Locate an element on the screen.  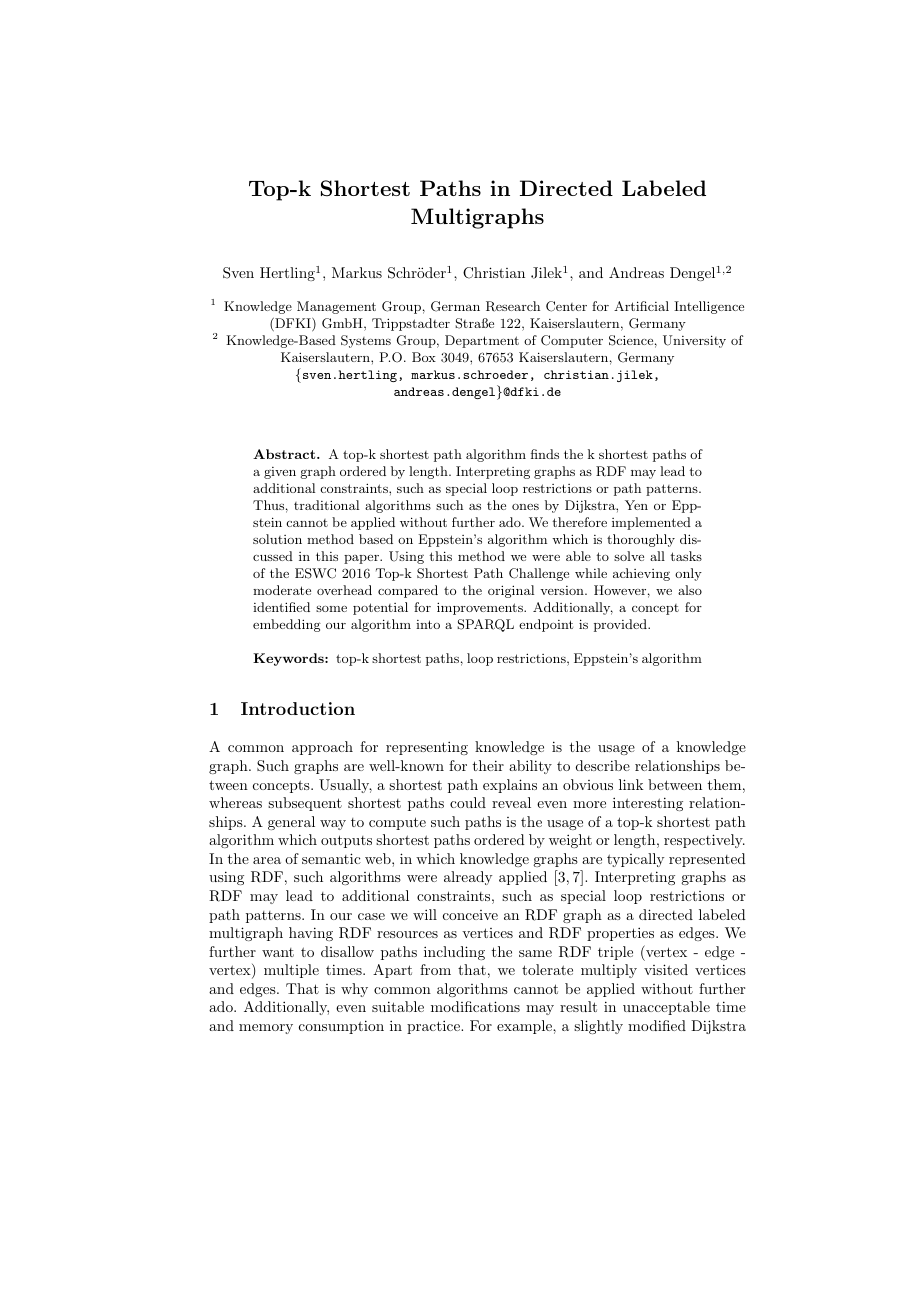
solution is located at coordinates (277, 539).
